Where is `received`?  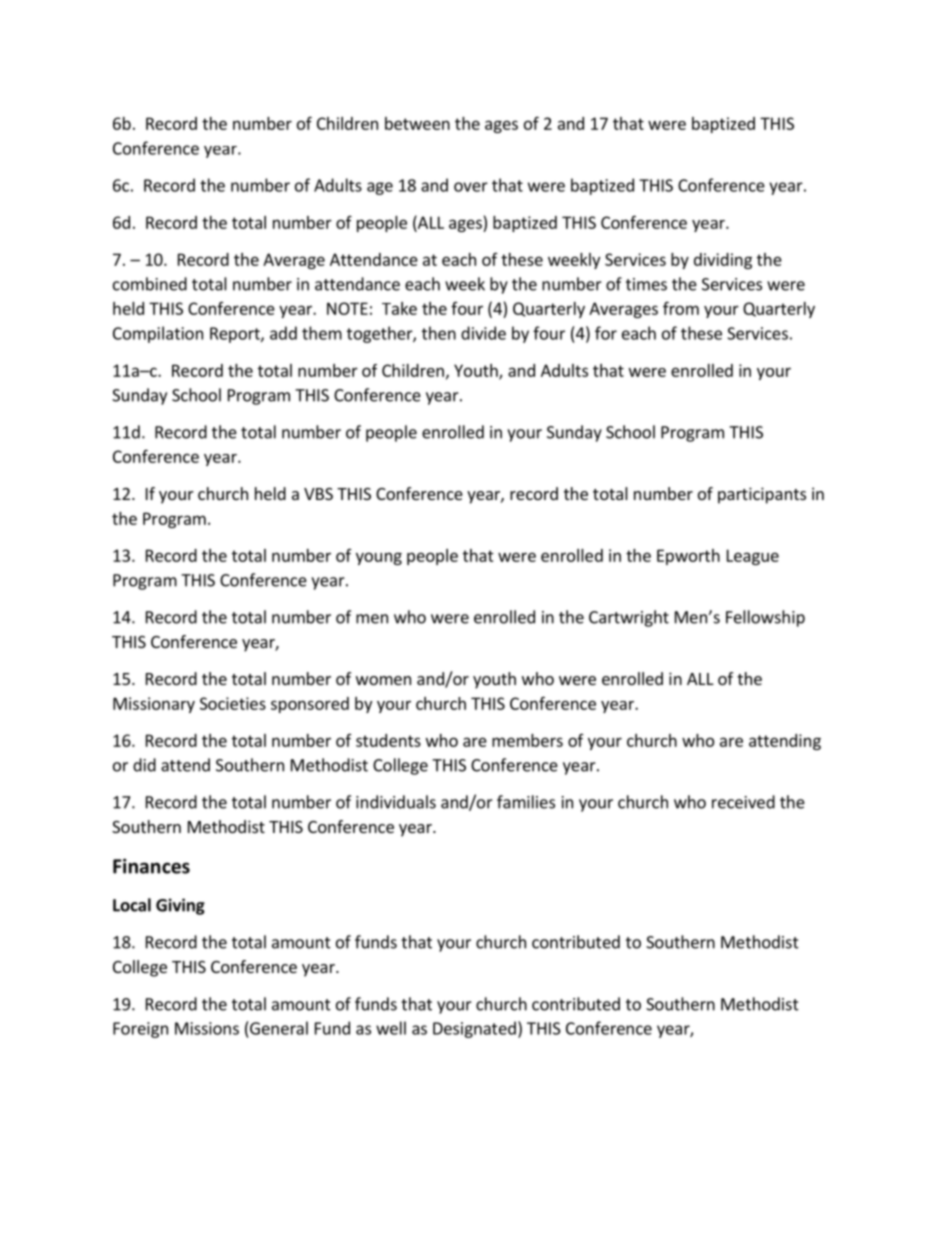 received is located at coordinates (743, 802).
